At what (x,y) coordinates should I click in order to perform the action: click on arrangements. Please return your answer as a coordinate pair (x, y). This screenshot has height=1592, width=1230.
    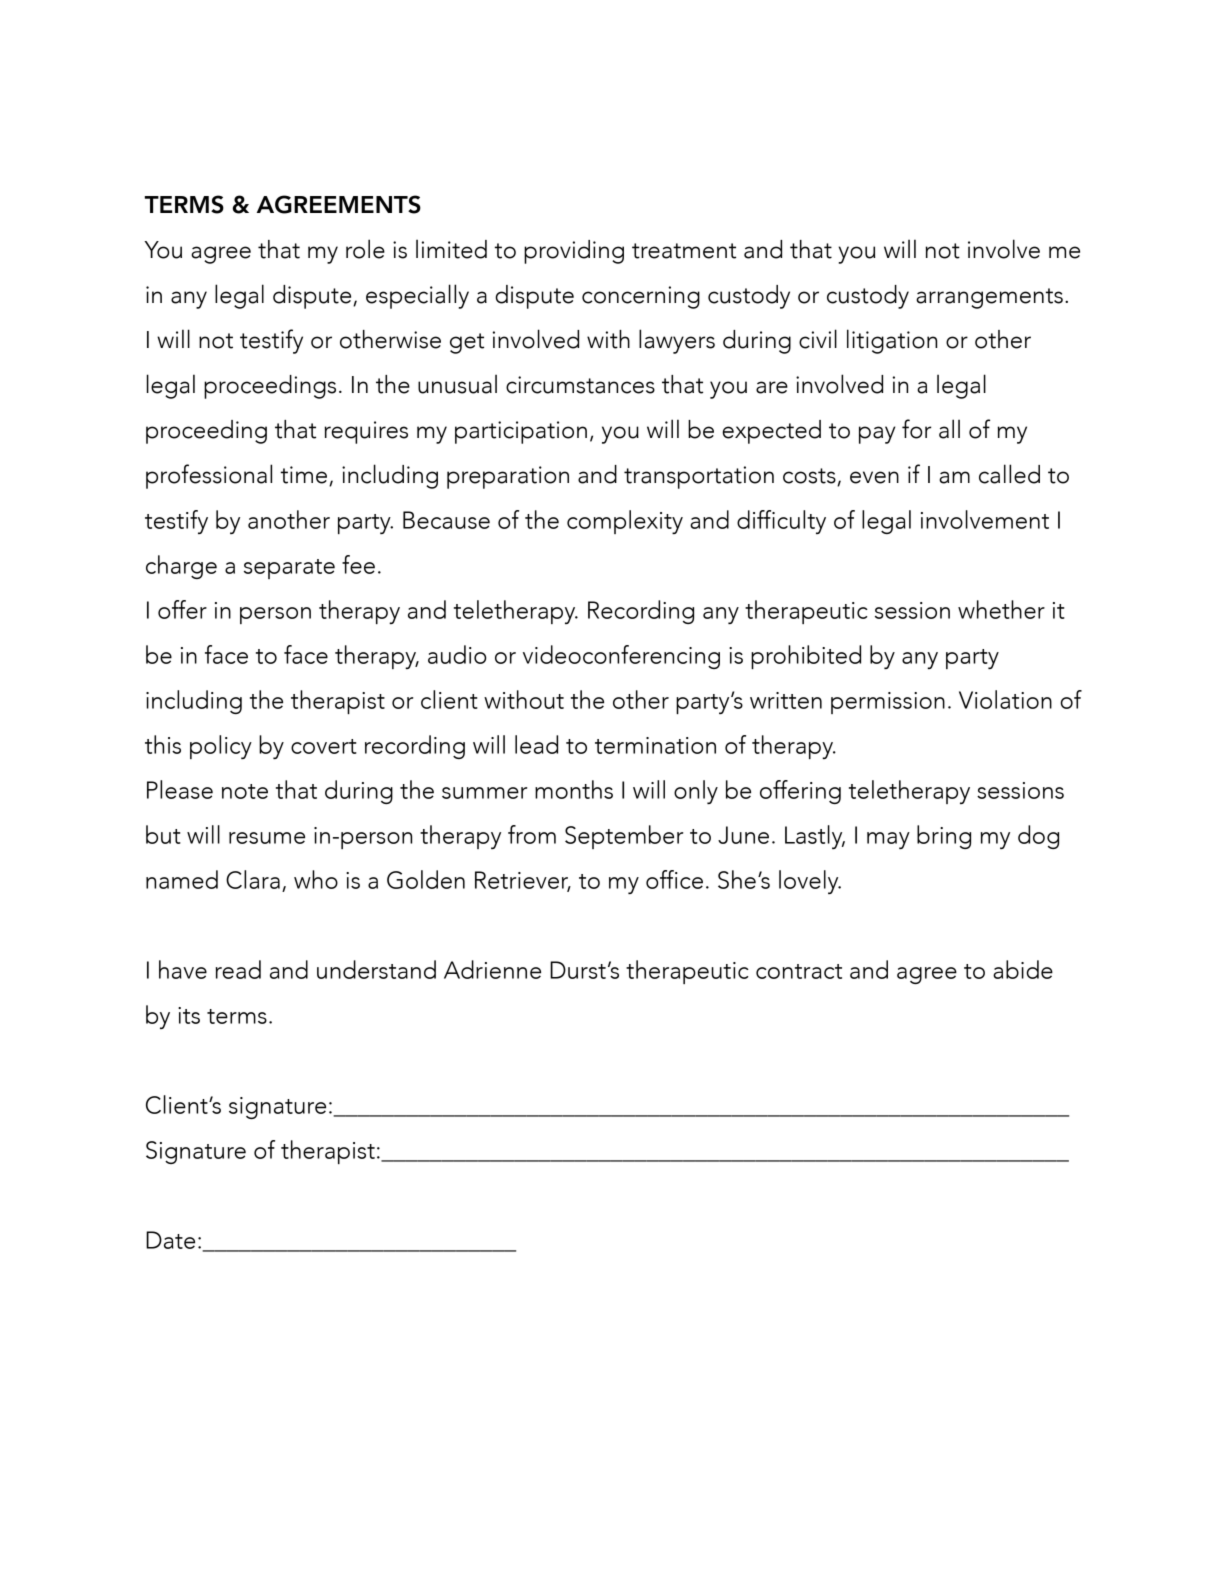
    Looking at the image, I should click on (989, 298).
